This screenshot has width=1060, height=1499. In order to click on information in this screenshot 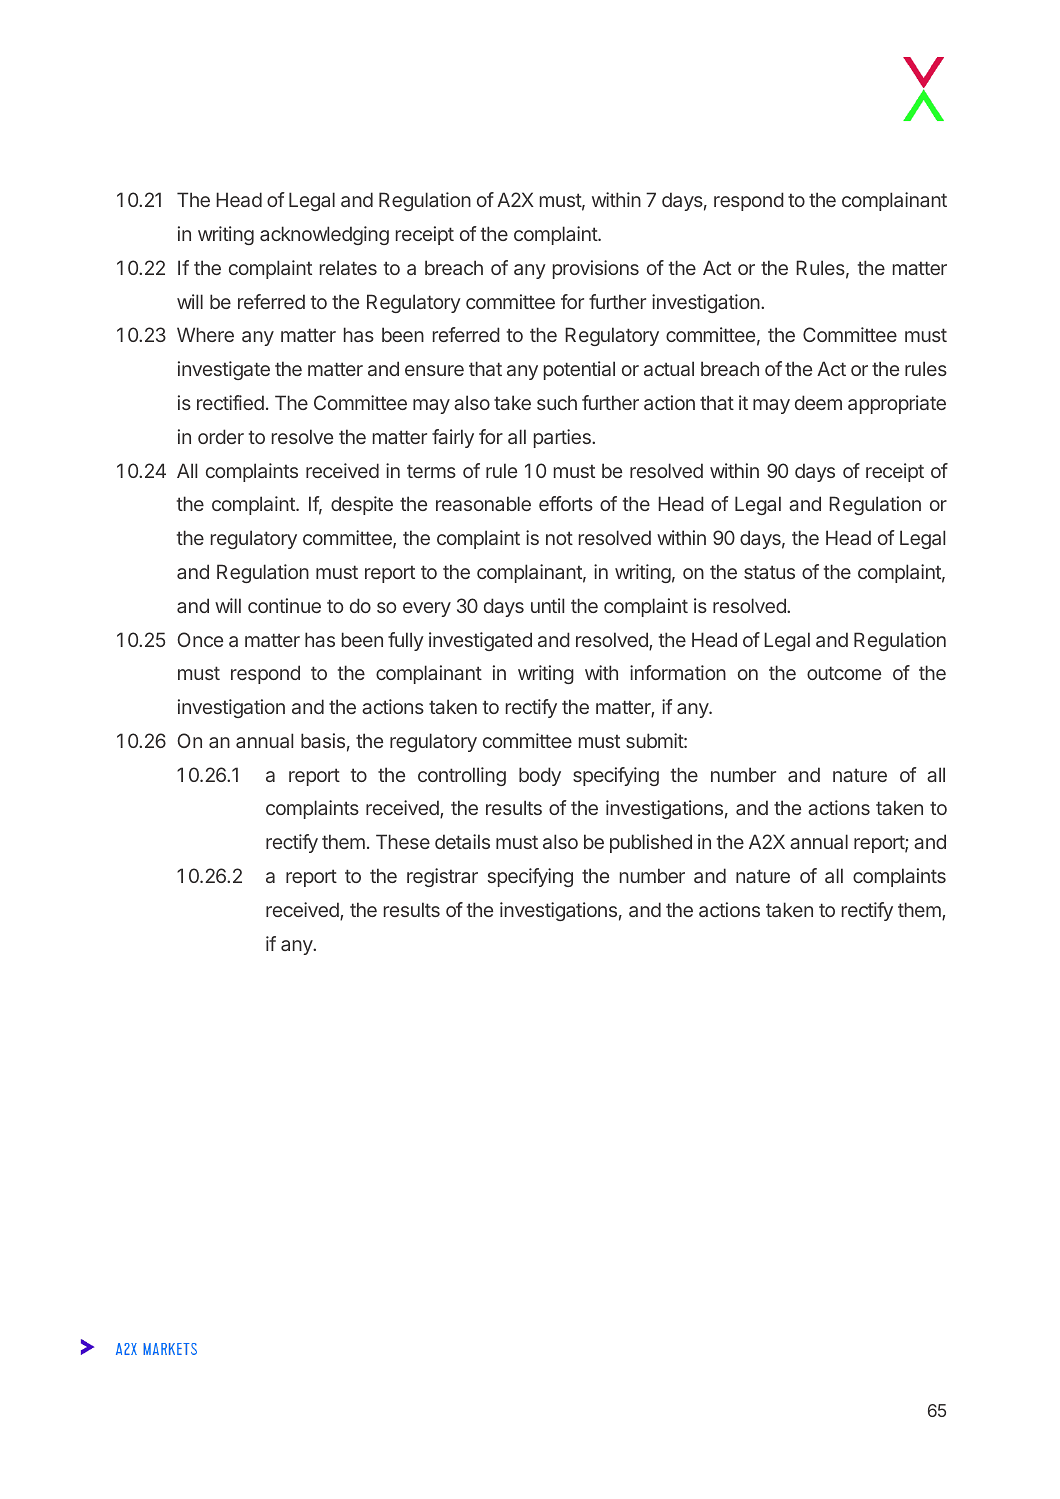, I will do `click(678, 672)`.
